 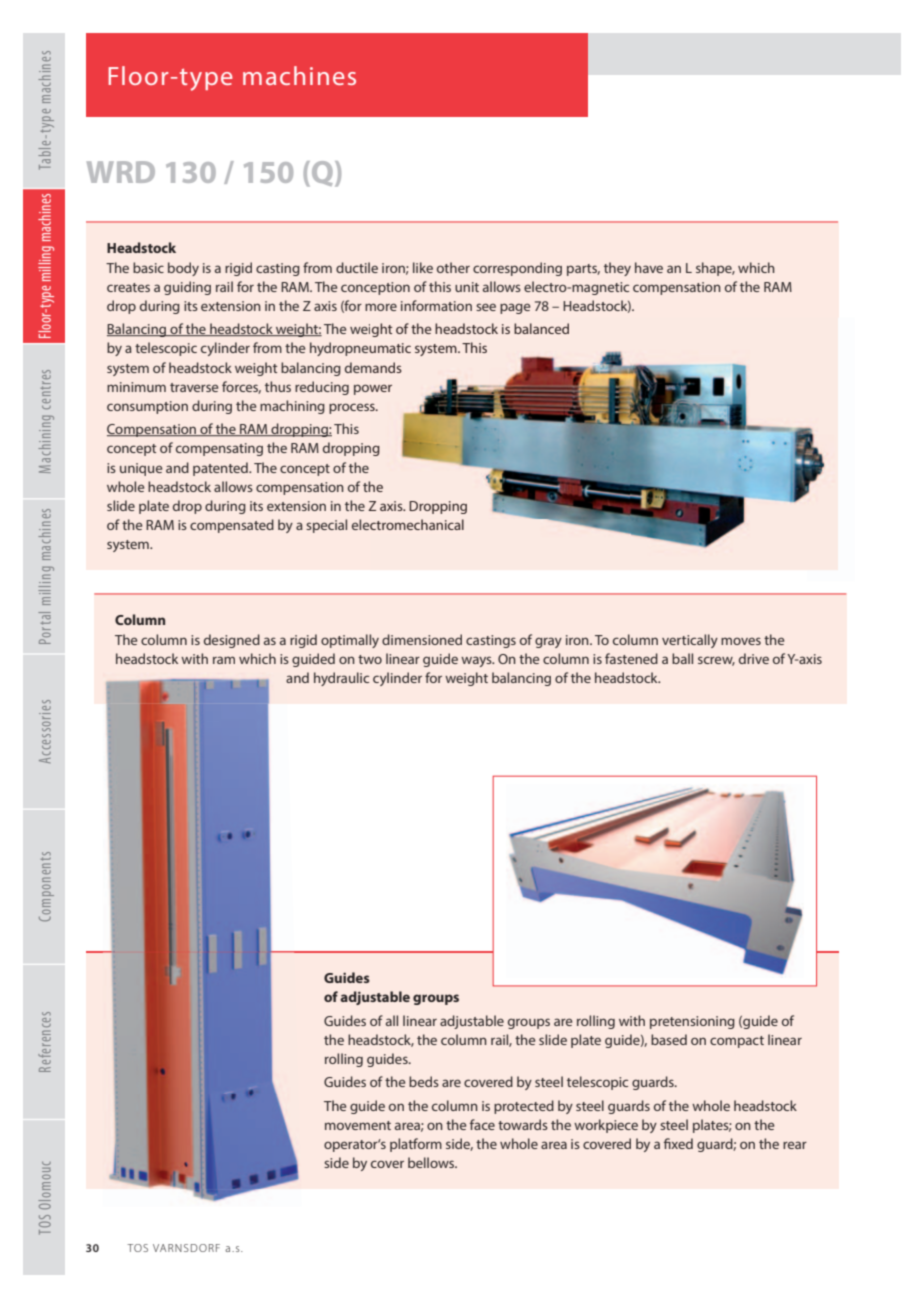 I want to click on guiding, so click(x=187, y=288).
